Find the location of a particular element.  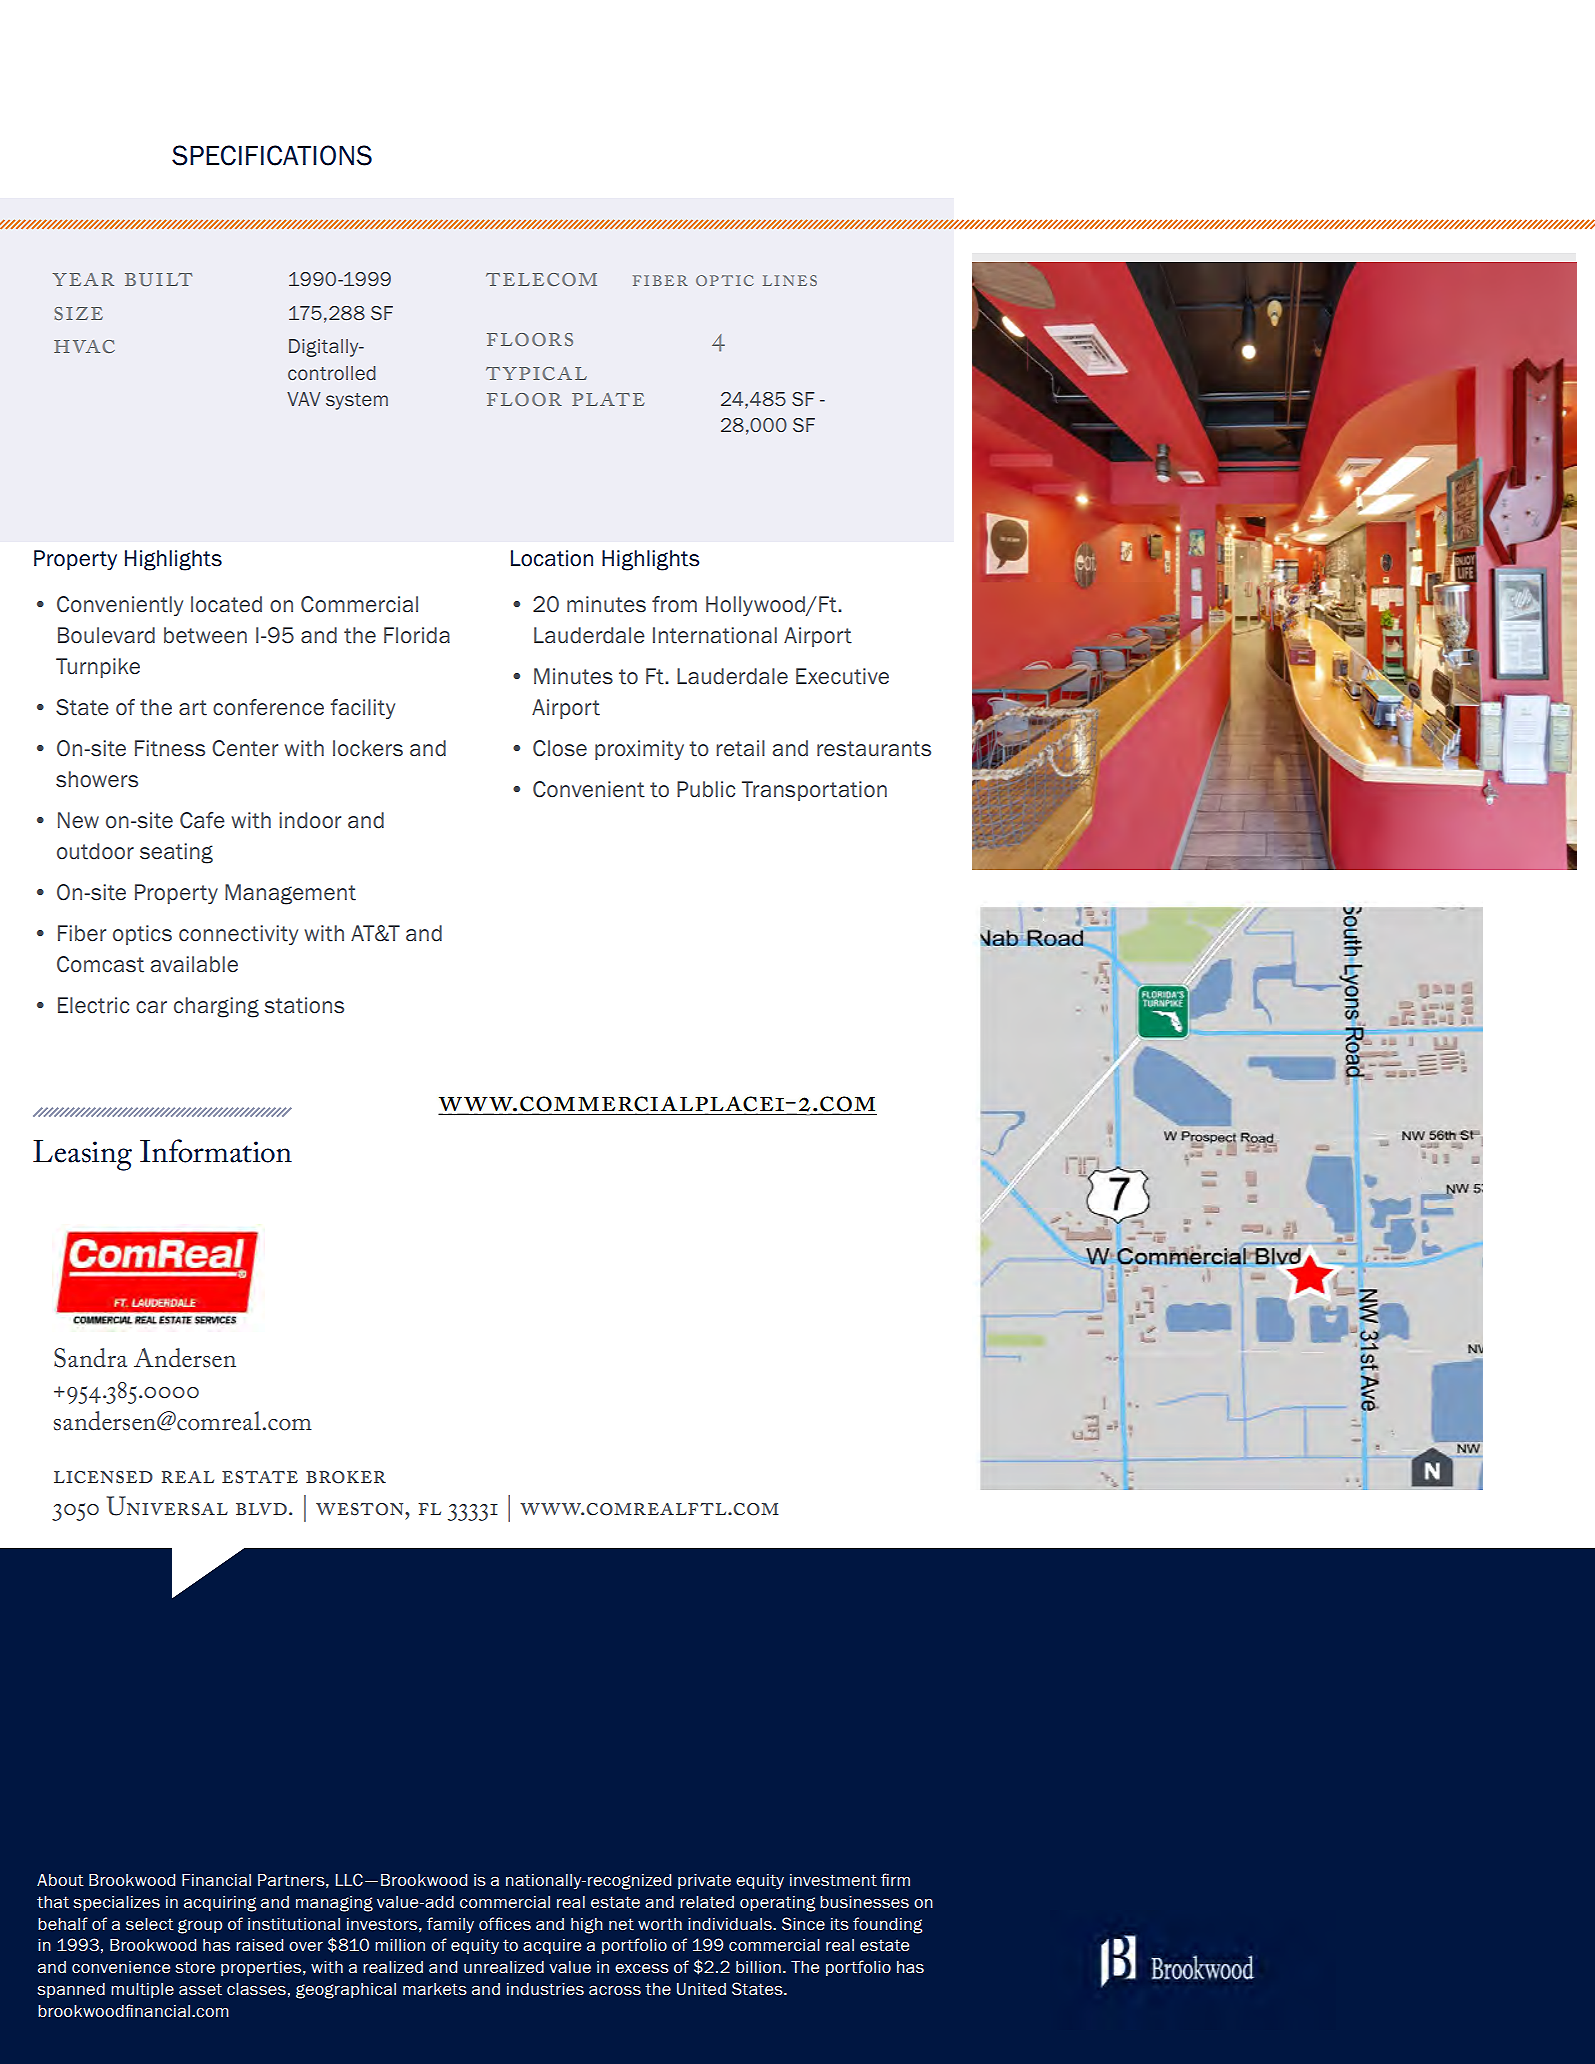

select is located at coordinates (150, 1924).
